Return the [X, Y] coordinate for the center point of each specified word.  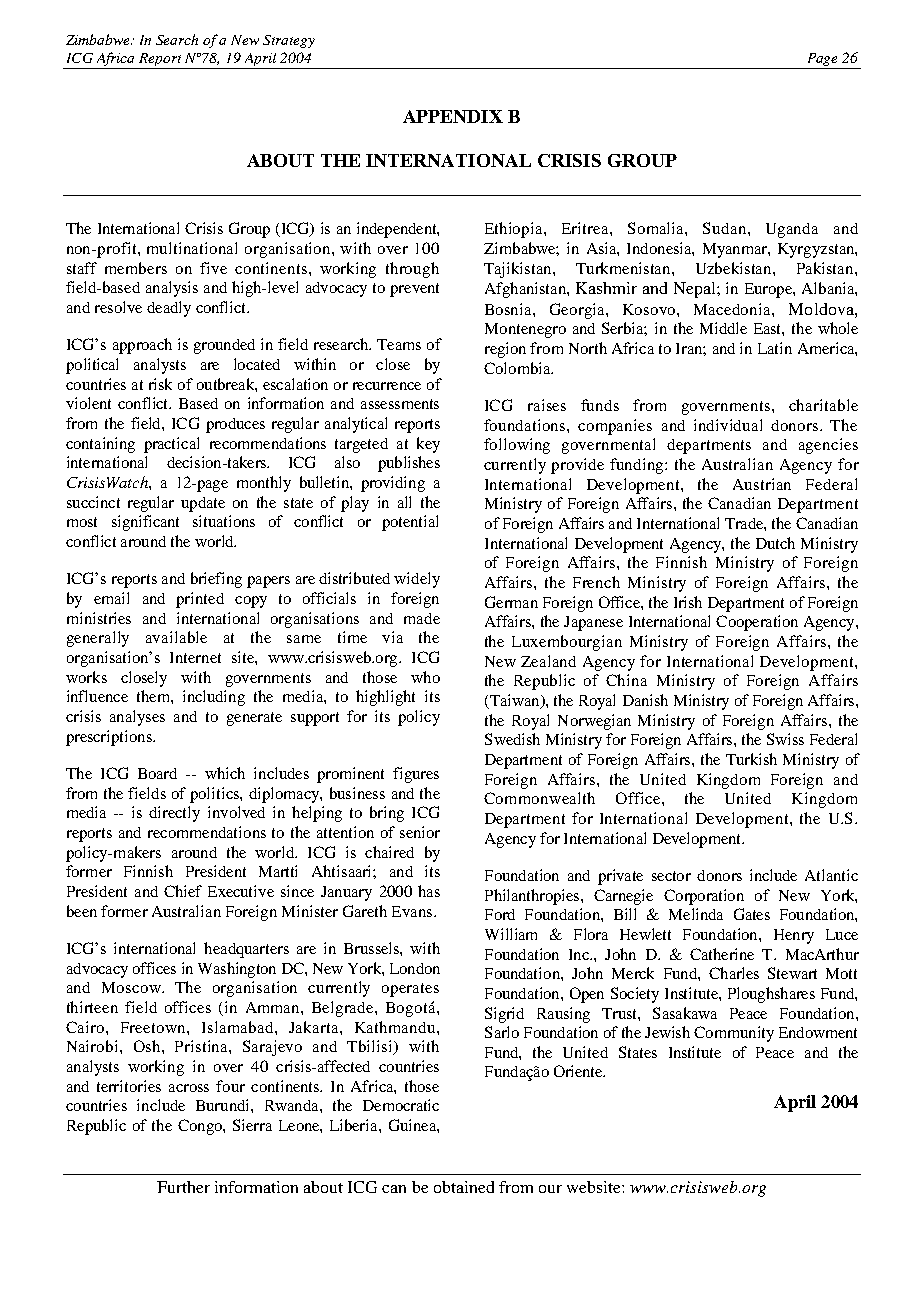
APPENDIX [453, 116]
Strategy [289, 41]
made [422, 618]
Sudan [726, 228]
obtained [464, 1187]
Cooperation [757, 623]
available [176, 637]
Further [183, 1187]
